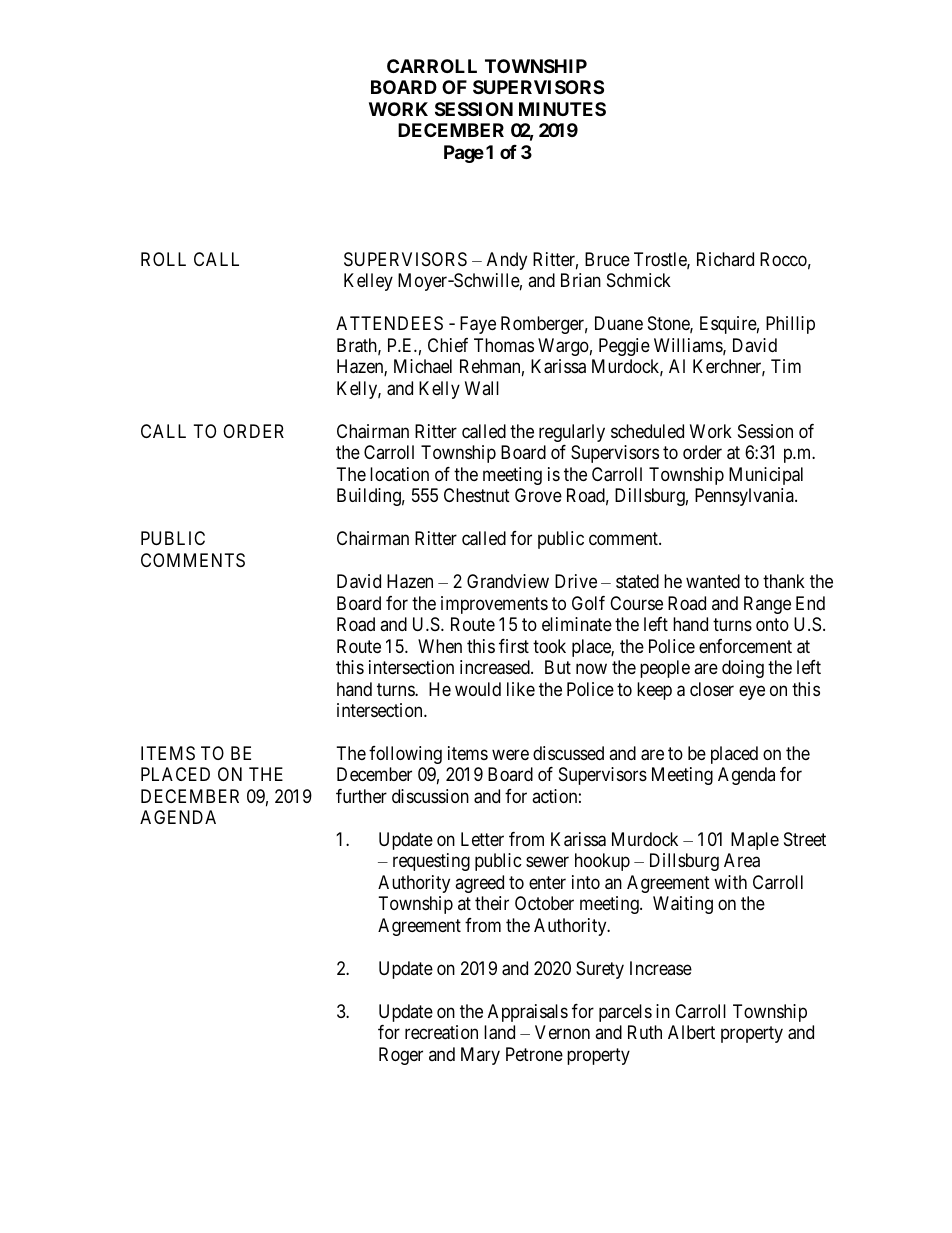 This document has width=952, height=1233. What do you see at coordinates (568, 753) in the document?
I see `discussed` at bounding box center [568, 753].
